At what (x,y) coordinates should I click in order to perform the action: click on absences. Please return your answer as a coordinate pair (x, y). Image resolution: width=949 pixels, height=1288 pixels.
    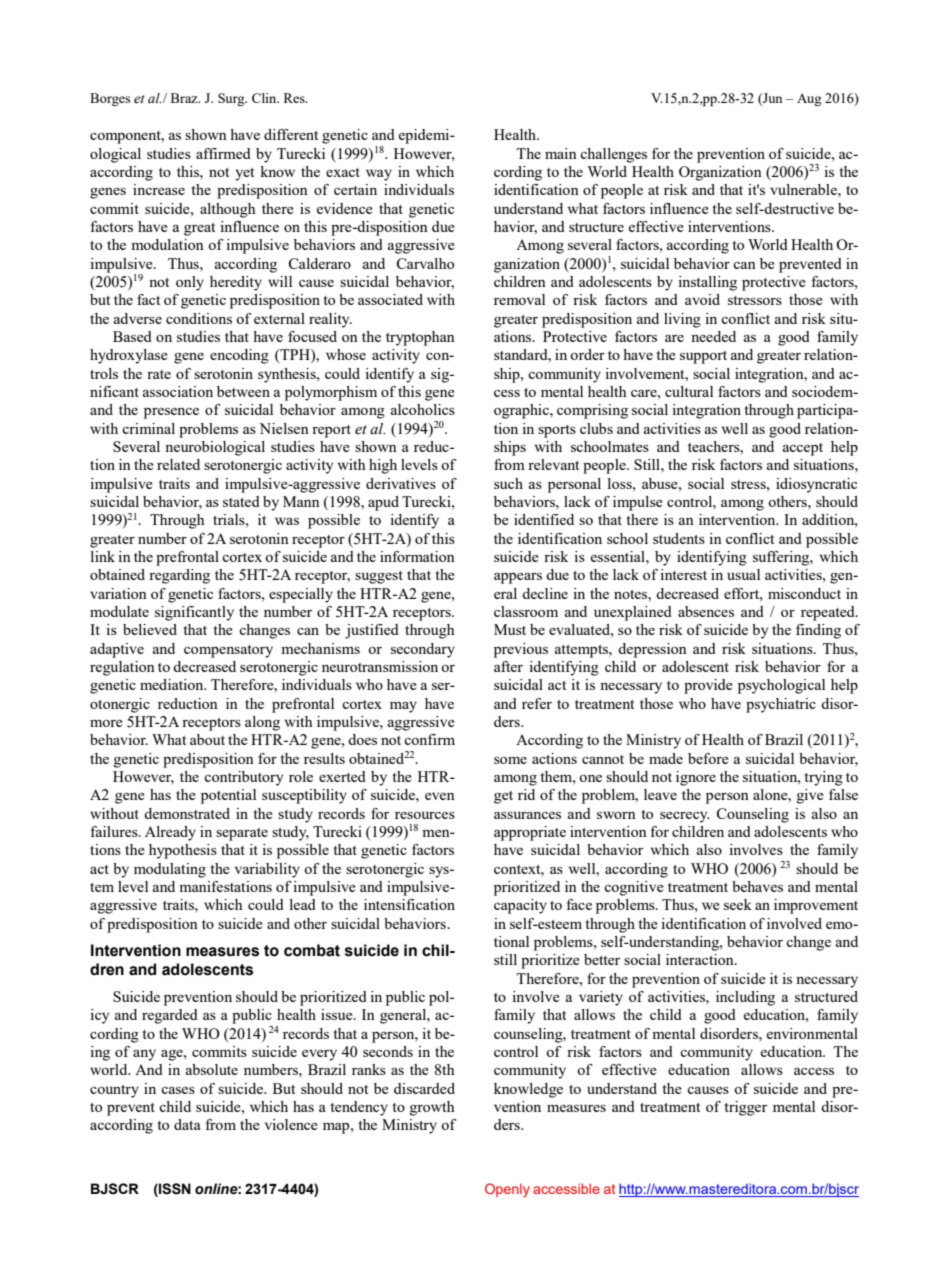
    Looking at the image, I should click on (706, 611).
